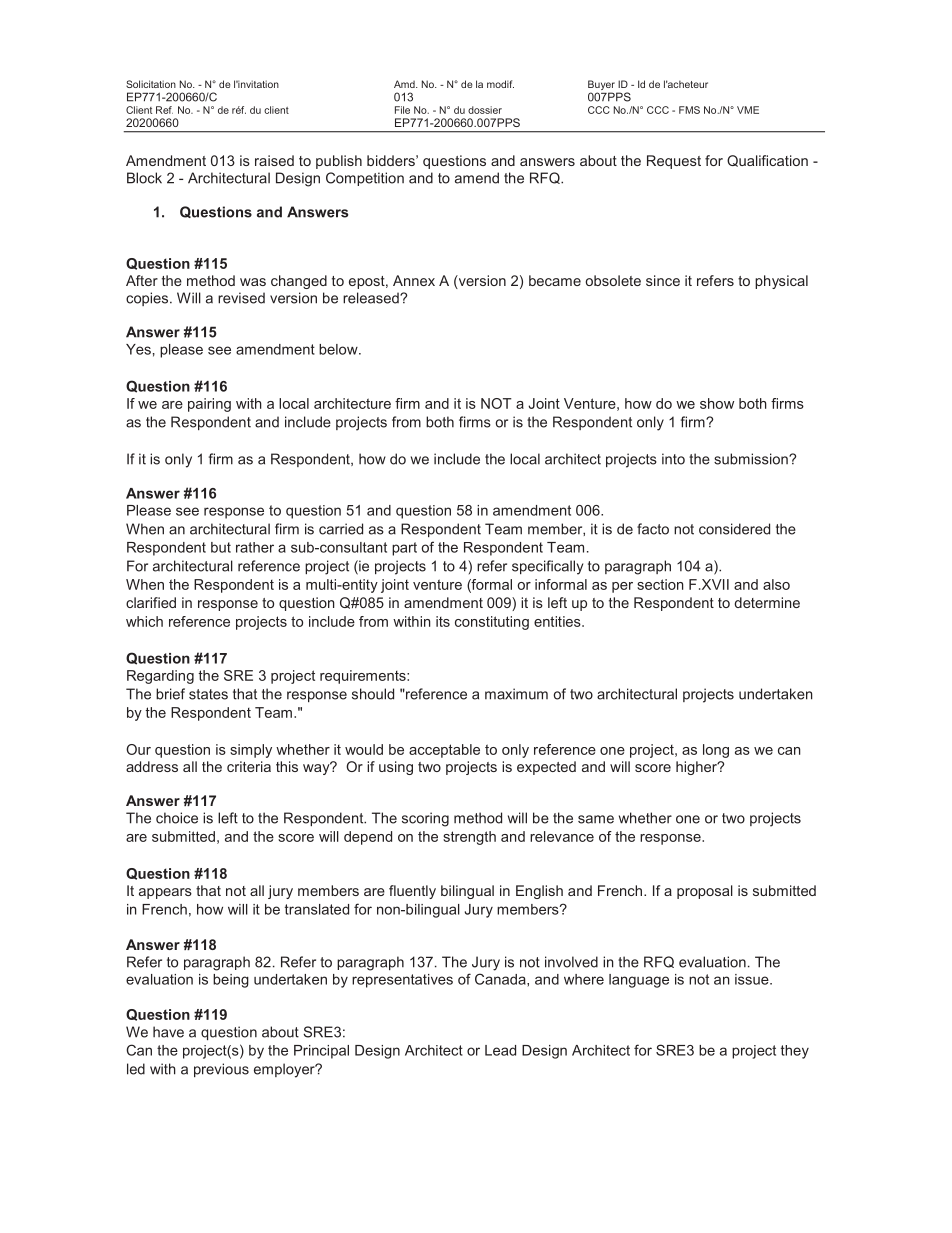 Image resolution: width=952 pixels, height=1233 pixels. I want to click on FMS, so click(689, 110).
